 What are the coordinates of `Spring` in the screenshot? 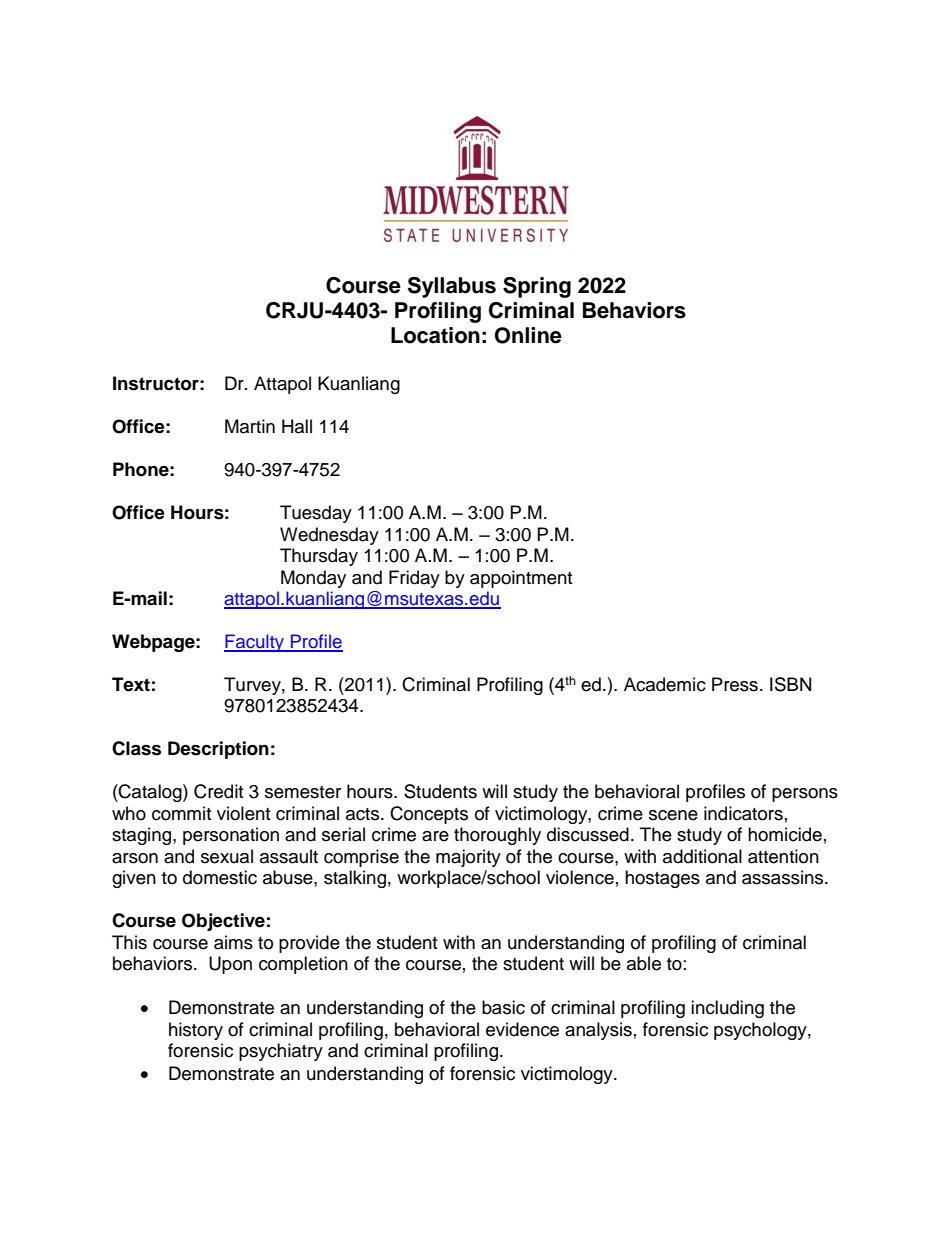 It's located at (537, 287).
